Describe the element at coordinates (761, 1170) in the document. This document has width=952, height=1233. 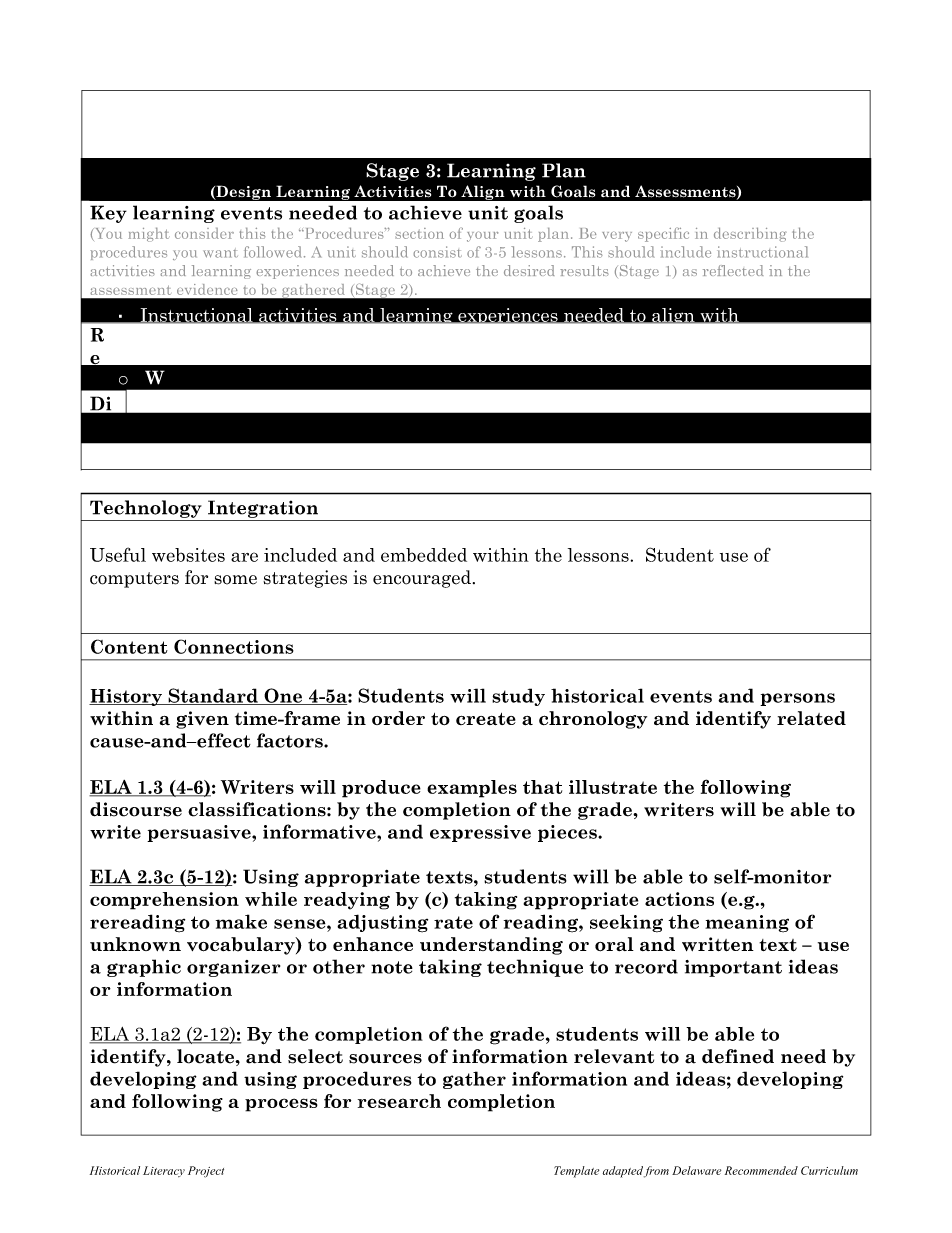
I see `Recommended` at that location.
